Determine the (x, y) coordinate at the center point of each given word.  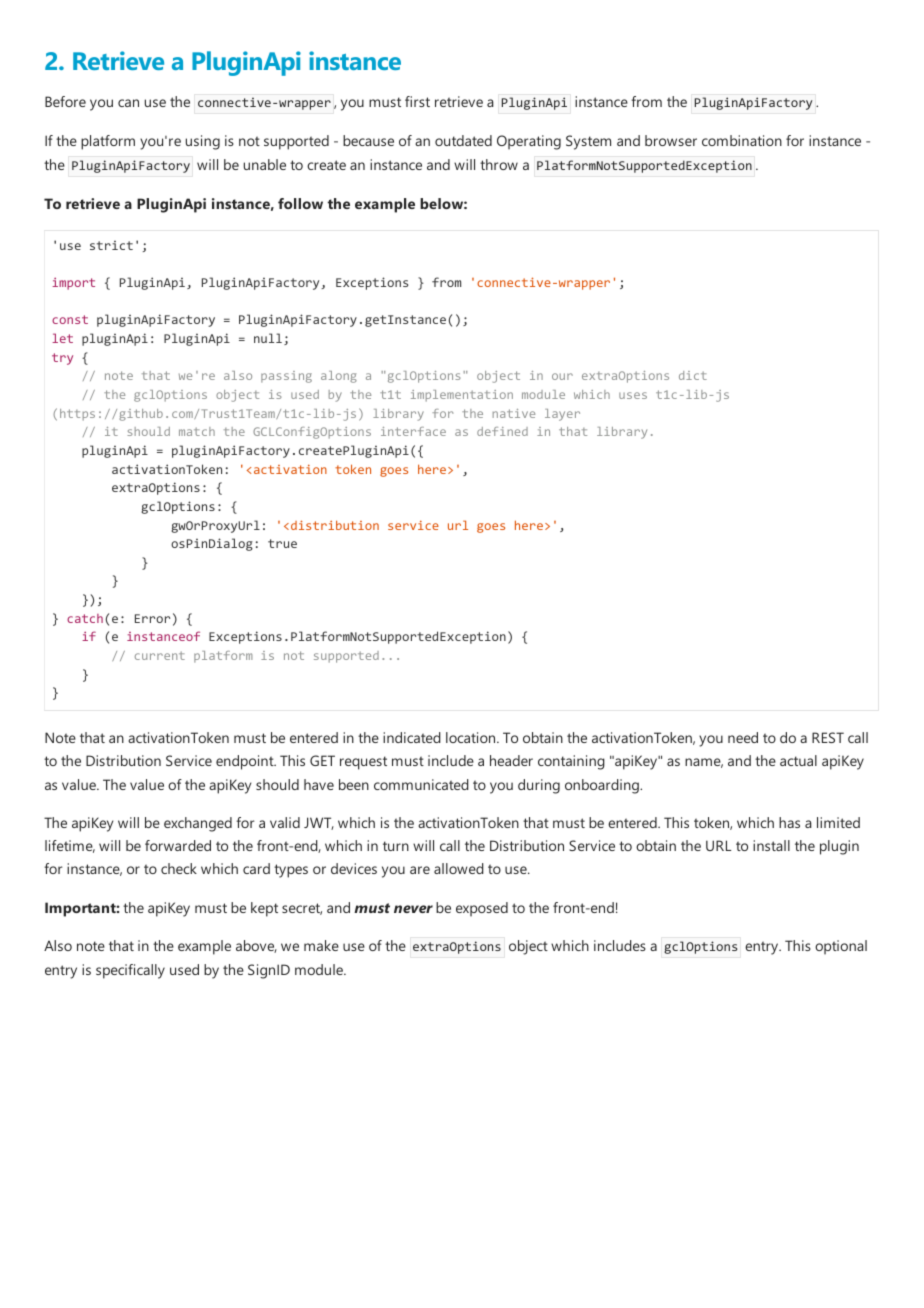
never (413, 909)
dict (693, 375)
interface (413, 431)
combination (742, 140)
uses (633, 395)
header (511, 760)
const (70, 319)
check (179, 868)
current (160, 655)
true (282, 543)
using (203, 142)
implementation (462, 396)
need (743, 737)
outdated (463, 140)
